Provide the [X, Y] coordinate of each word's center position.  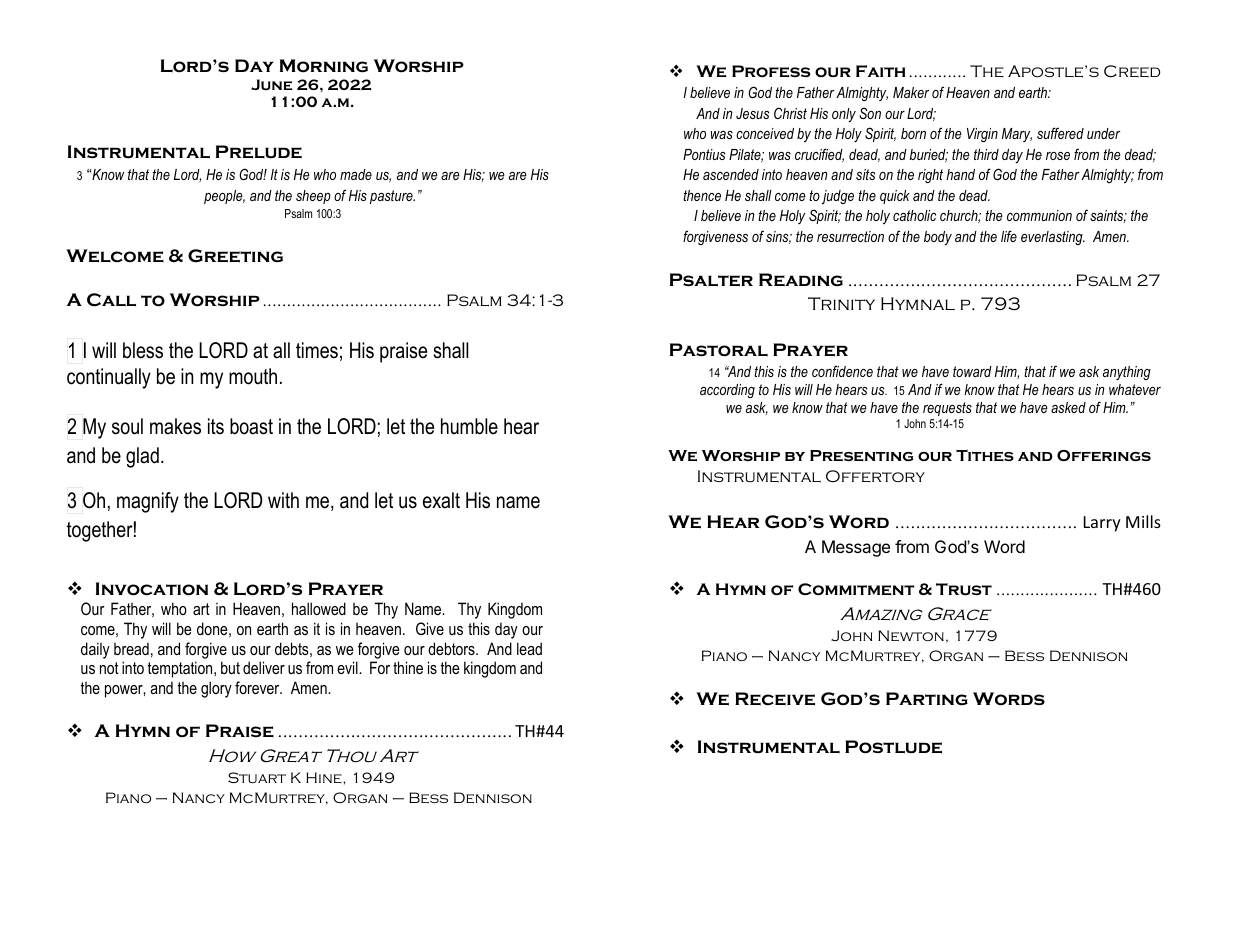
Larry [1102, 524]
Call [111, 300]
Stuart [257, 777]
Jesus [752, 113]
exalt [441, 500]
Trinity [841, 303]
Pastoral [719, 350]
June [271, 84]
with [283, 500]
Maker [911, 92]
